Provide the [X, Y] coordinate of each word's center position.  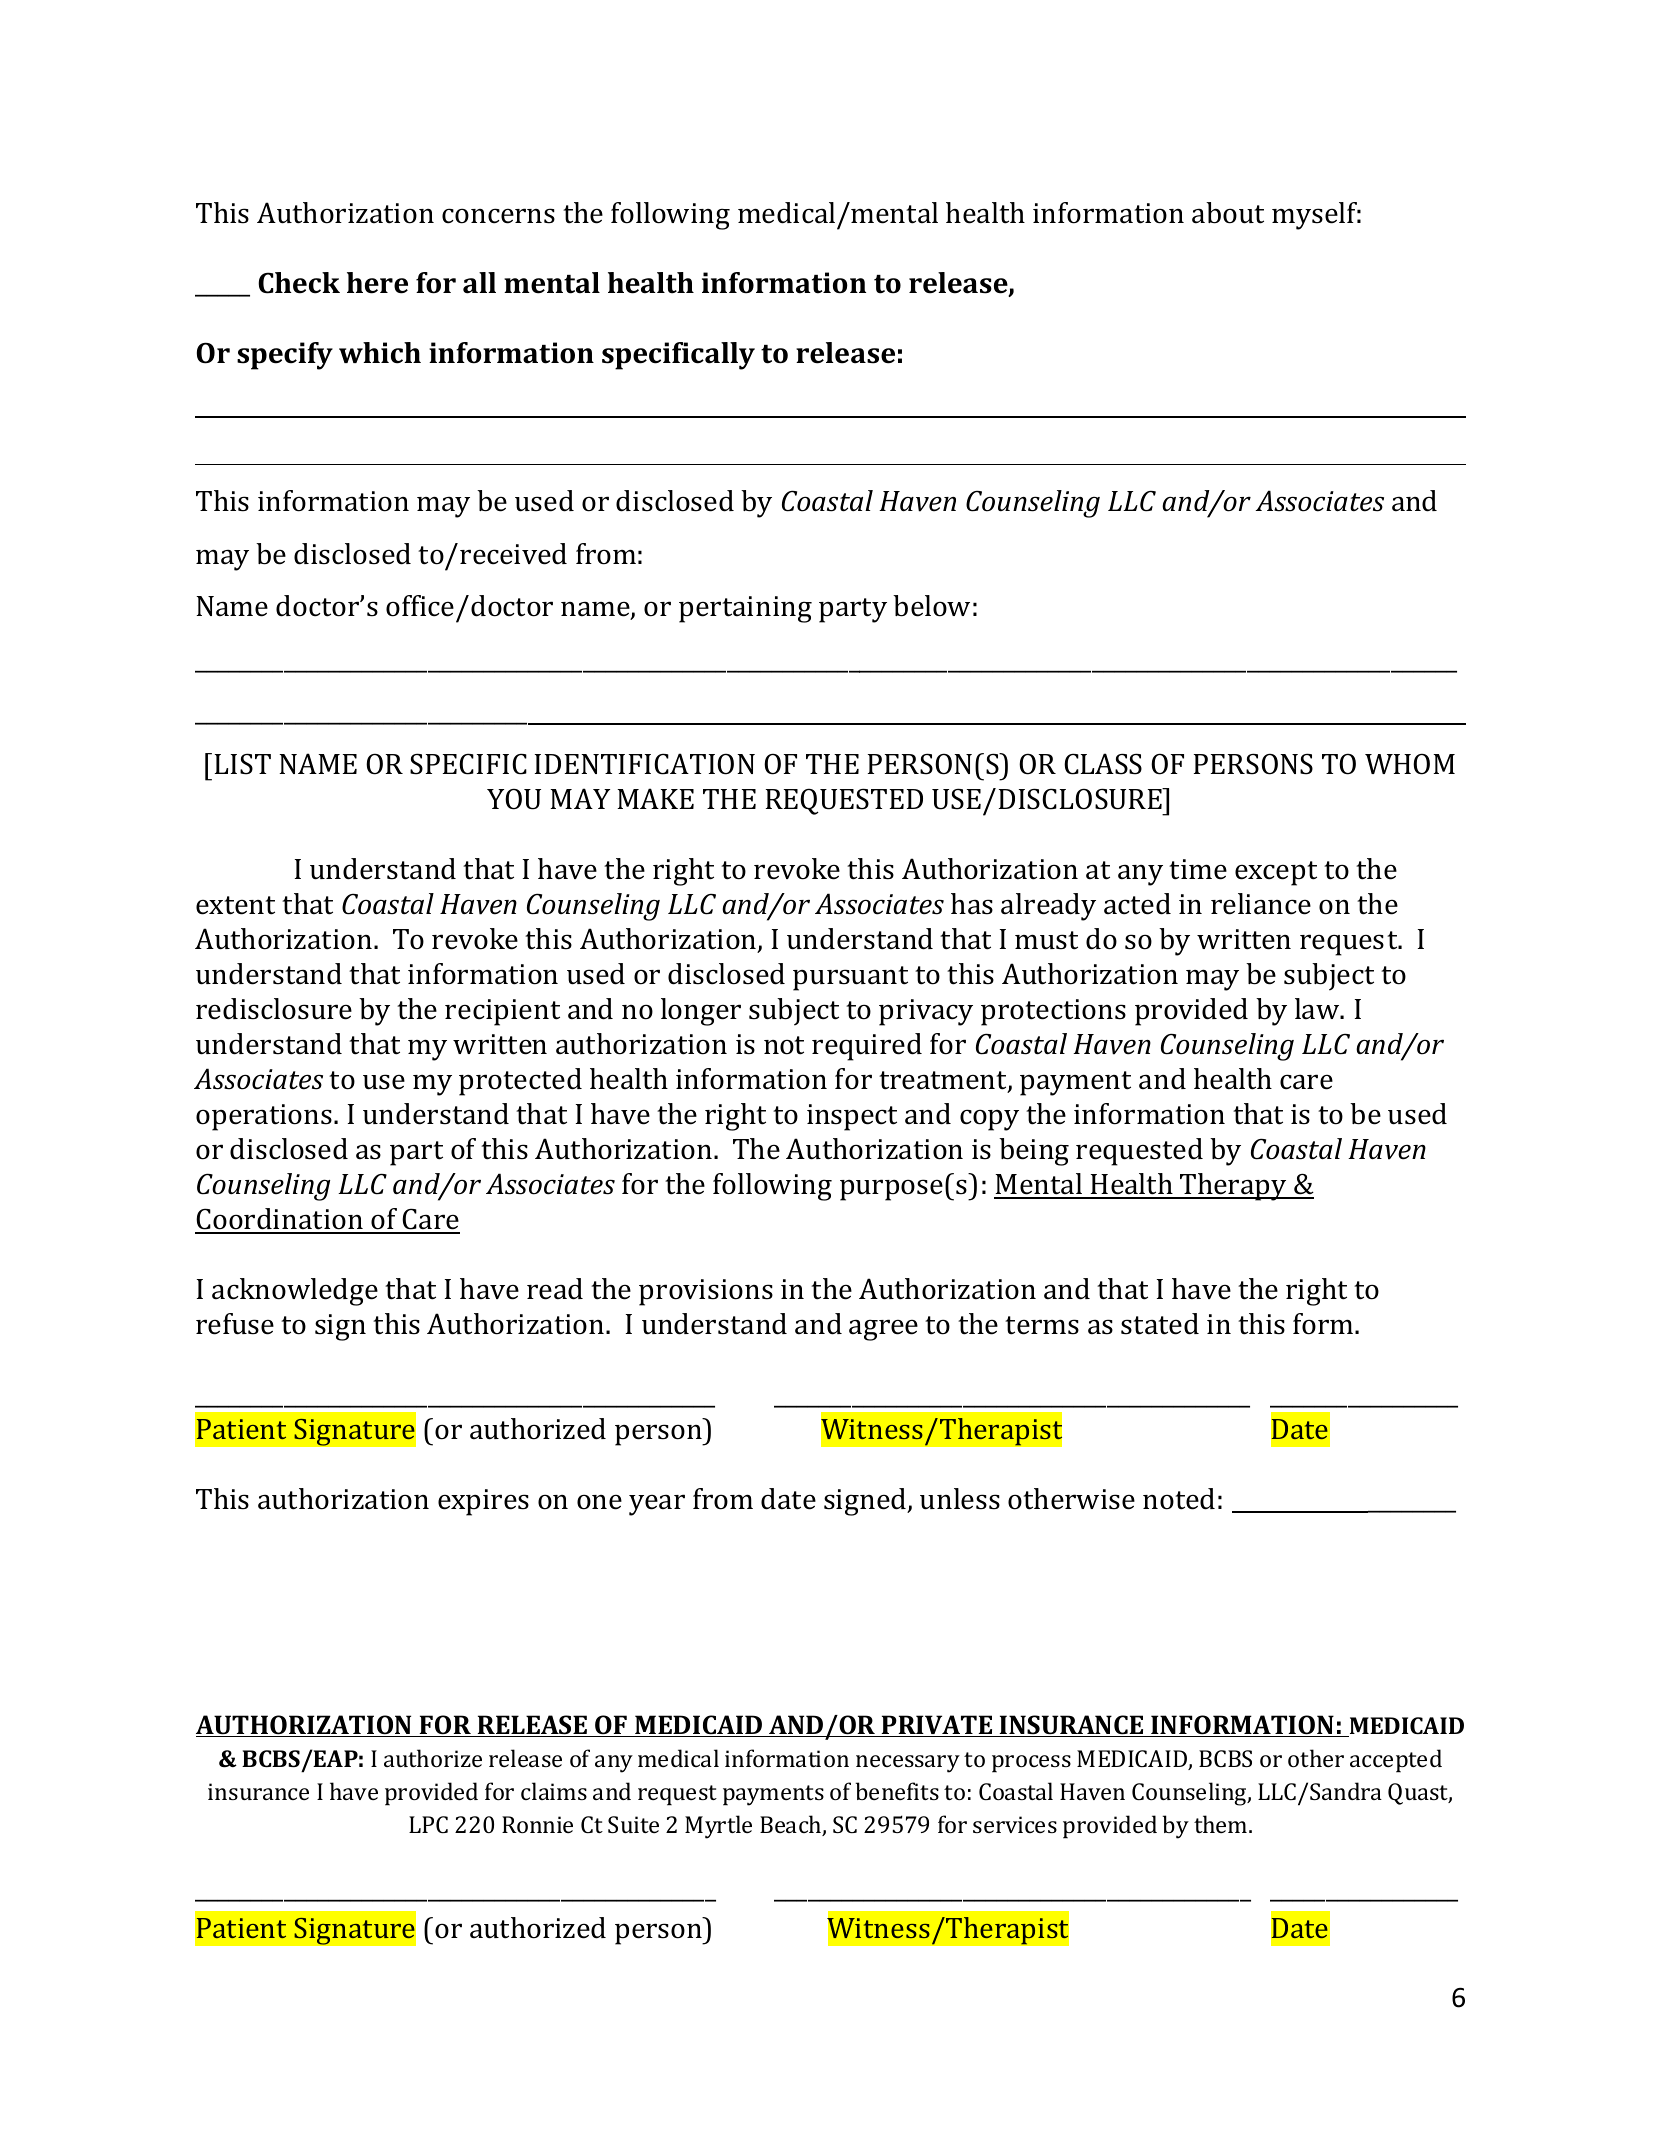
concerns [498, 216]
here [377, 283]
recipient [502, 1012]
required [867, 1047]
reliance [1261, 904]
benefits [897, 1791]
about [1228, 213]
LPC [428, 1824]
